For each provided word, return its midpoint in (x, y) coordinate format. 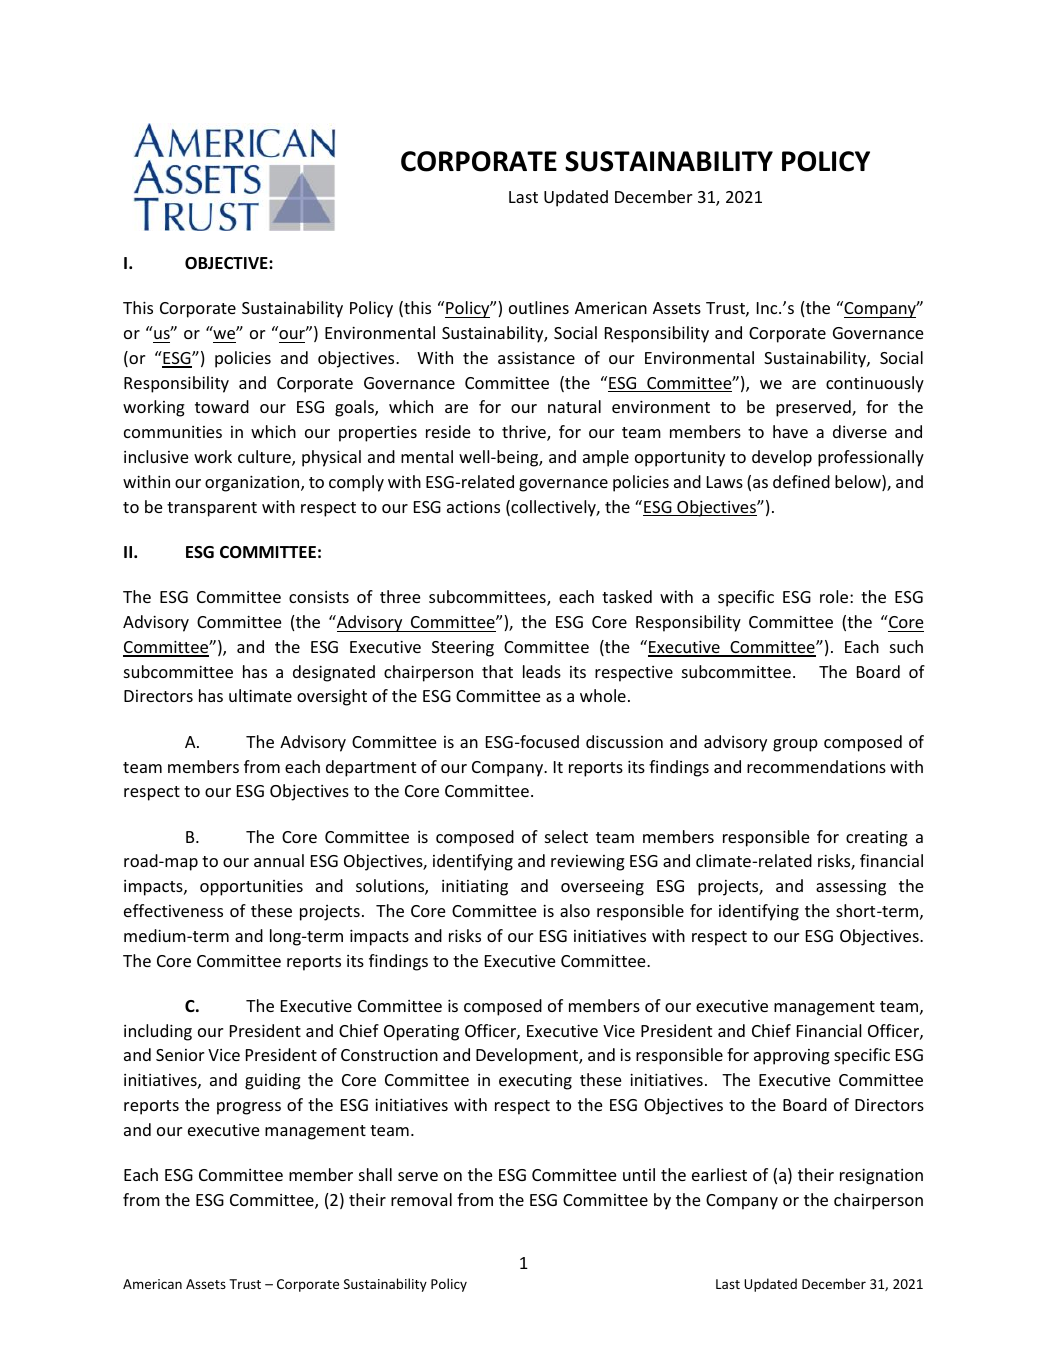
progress (249, 1108)
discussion (624, 741)
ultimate (260, 695)
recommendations (816, 766)
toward (222, 406)
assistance (536, 357)
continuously (875, 384)
